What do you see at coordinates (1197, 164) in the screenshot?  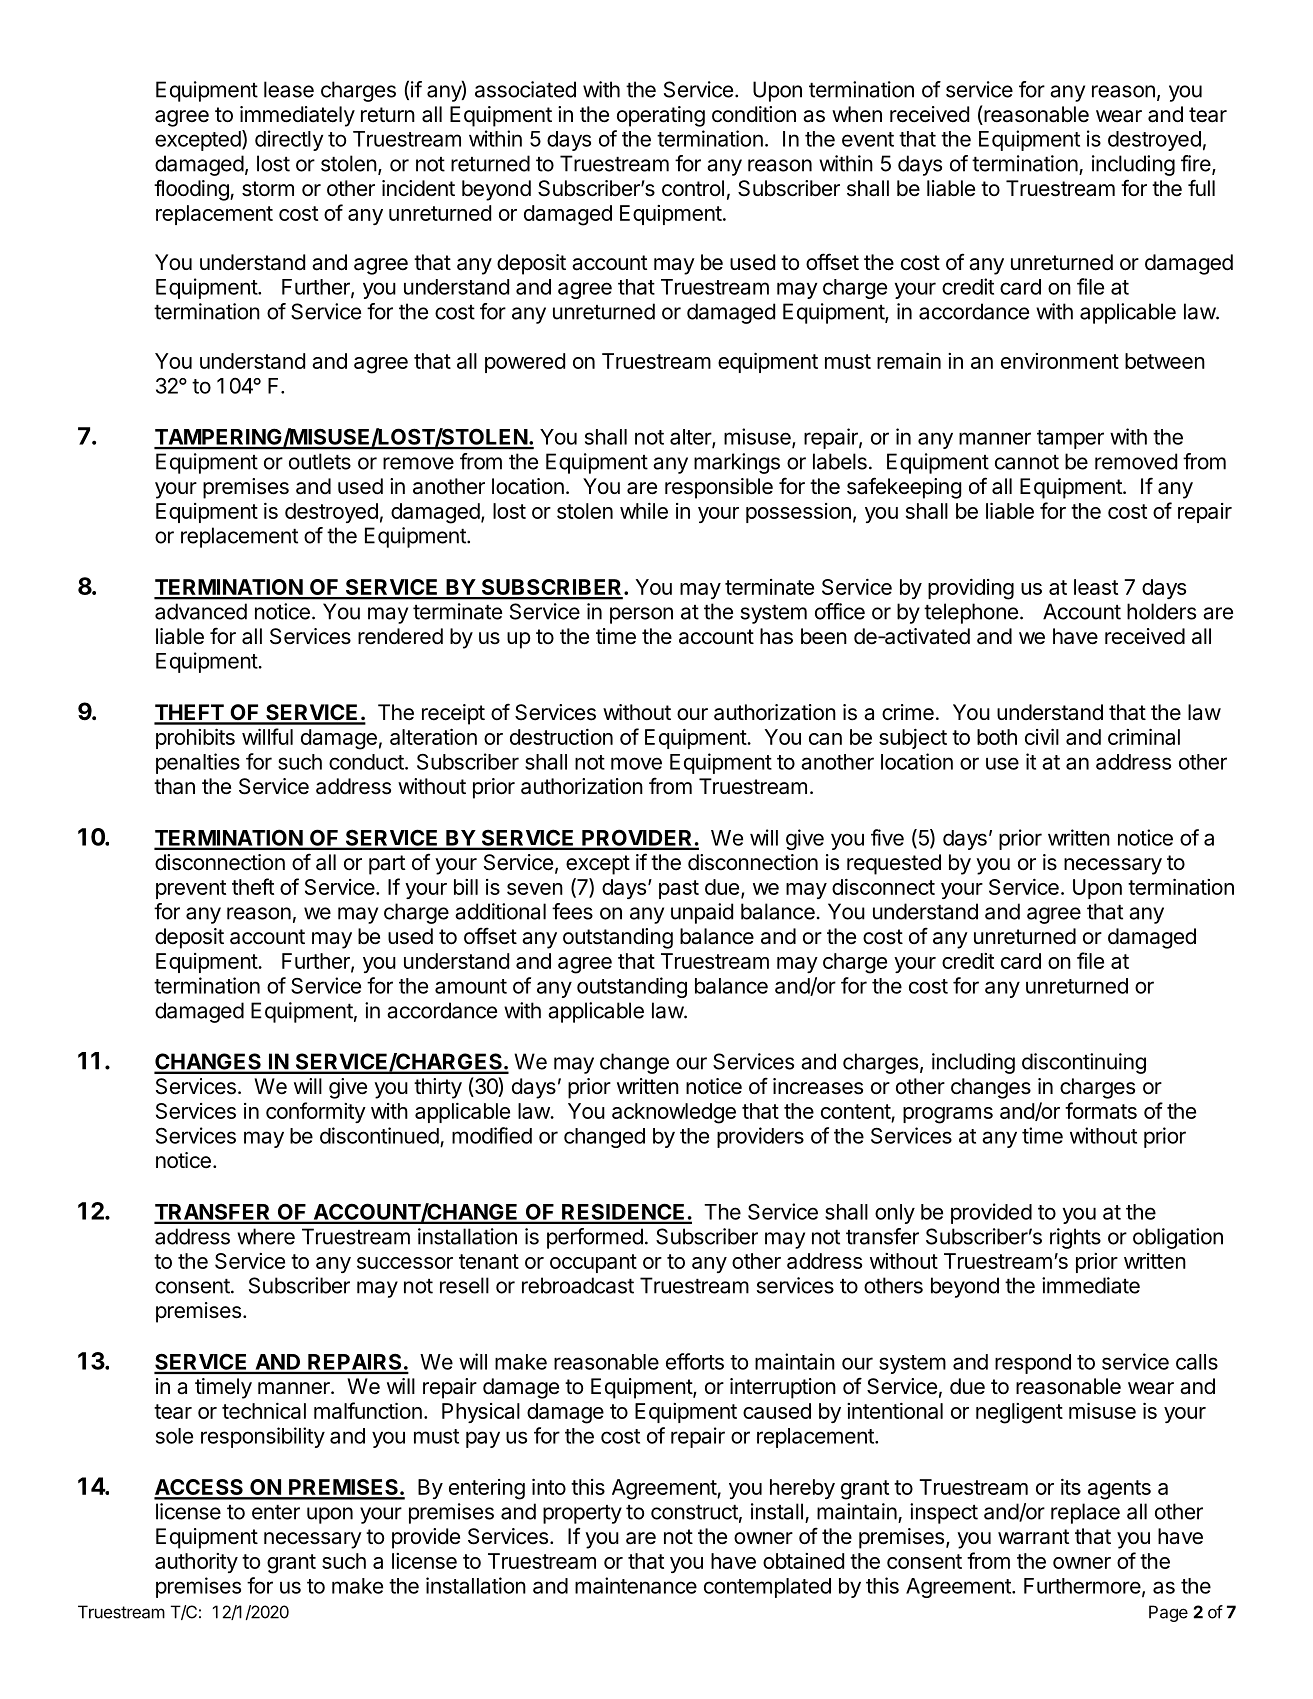 I see `fire` at bounding box center [1197, 164].
